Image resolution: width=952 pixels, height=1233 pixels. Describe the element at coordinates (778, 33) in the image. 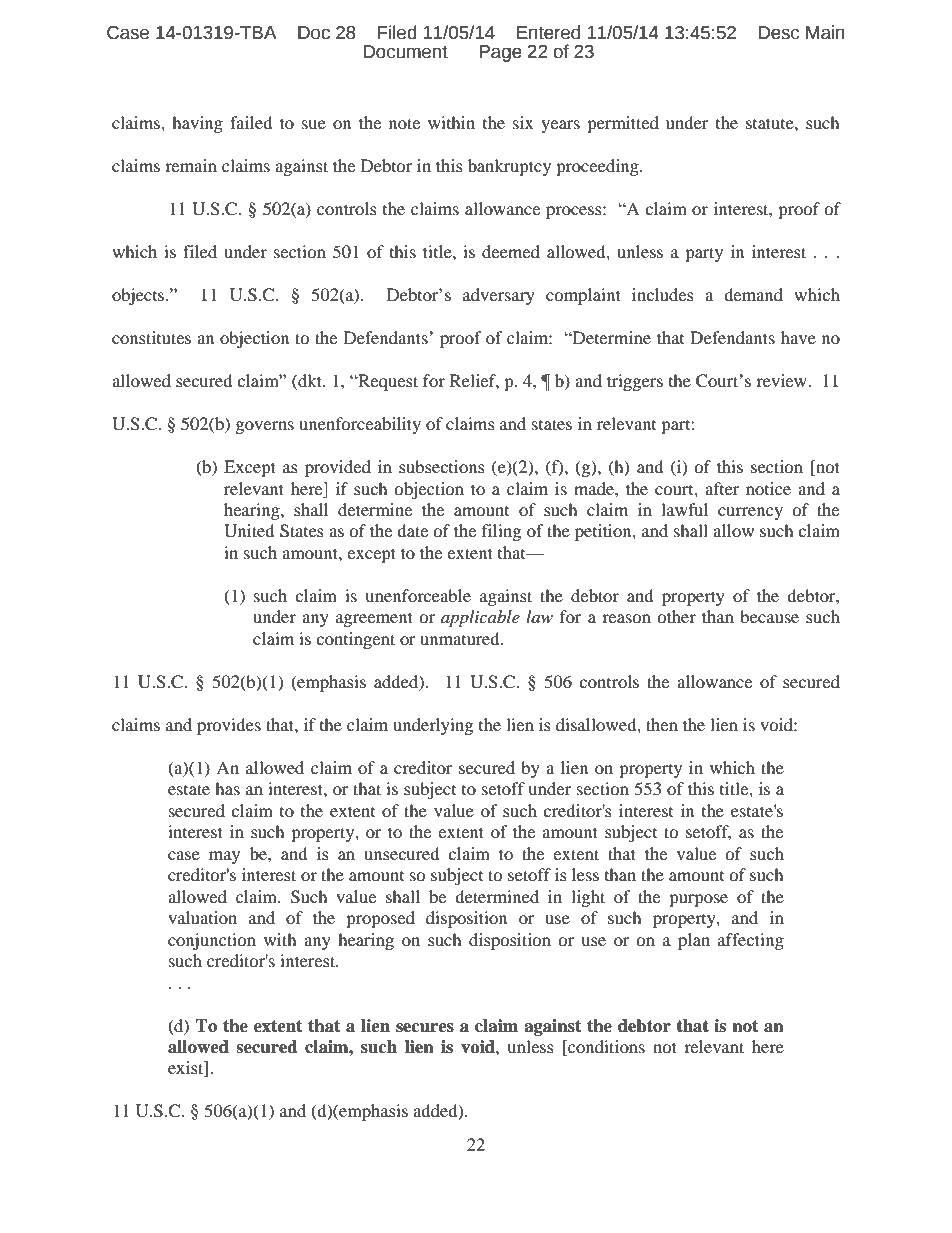

I see `Desc` at that location.
